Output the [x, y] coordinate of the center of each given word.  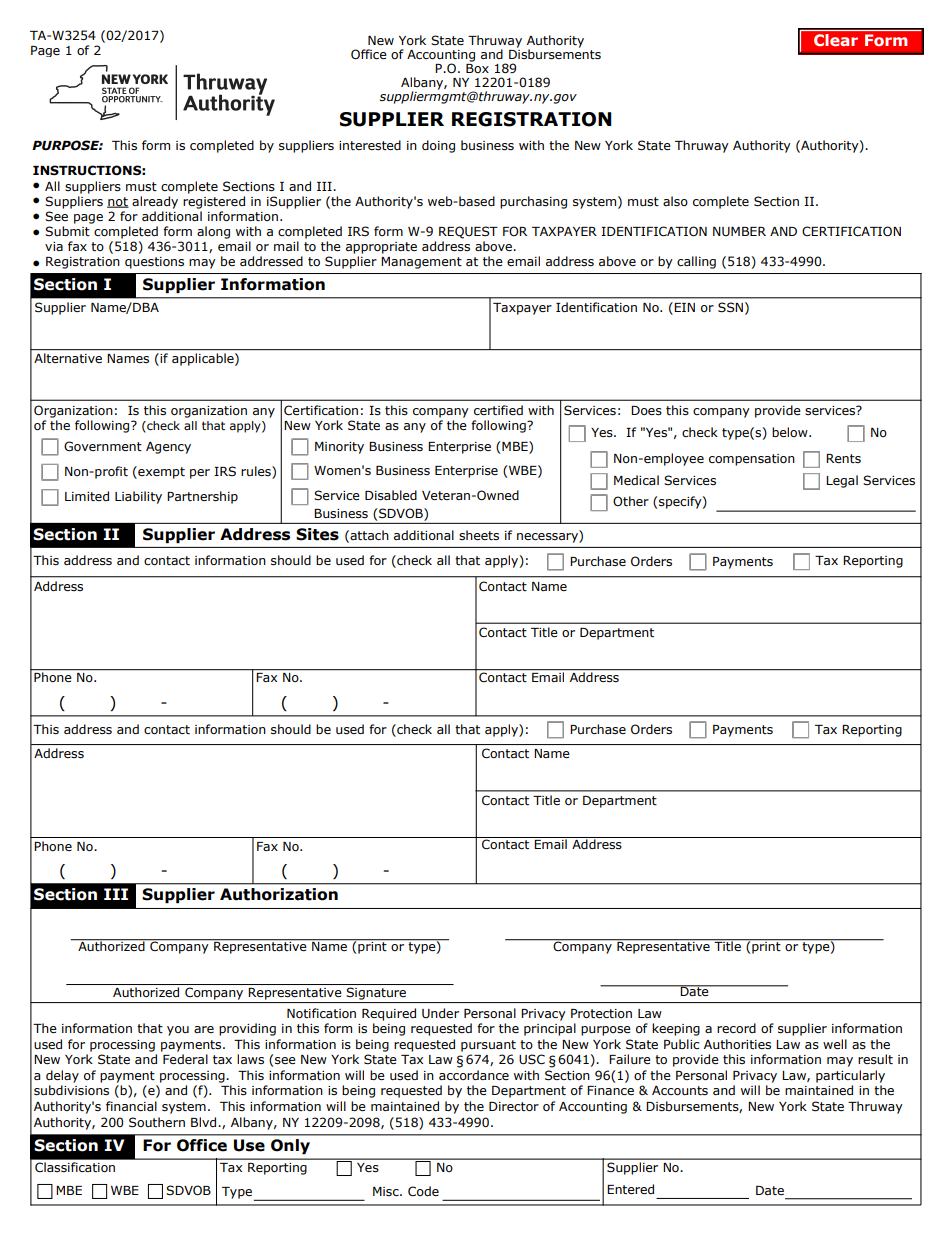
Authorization [279, 894]
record [736, 1028]
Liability [138, 497]
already [155, 202]
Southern [157, 1122]
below [791, 432]
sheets [479, 535]
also [675, 201]
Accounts [680, 1090]
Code [423, 1191]
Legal [842, 481]
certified [498, 410]
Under [440, 1013]
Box [477, 68]
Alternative [68, 358]
